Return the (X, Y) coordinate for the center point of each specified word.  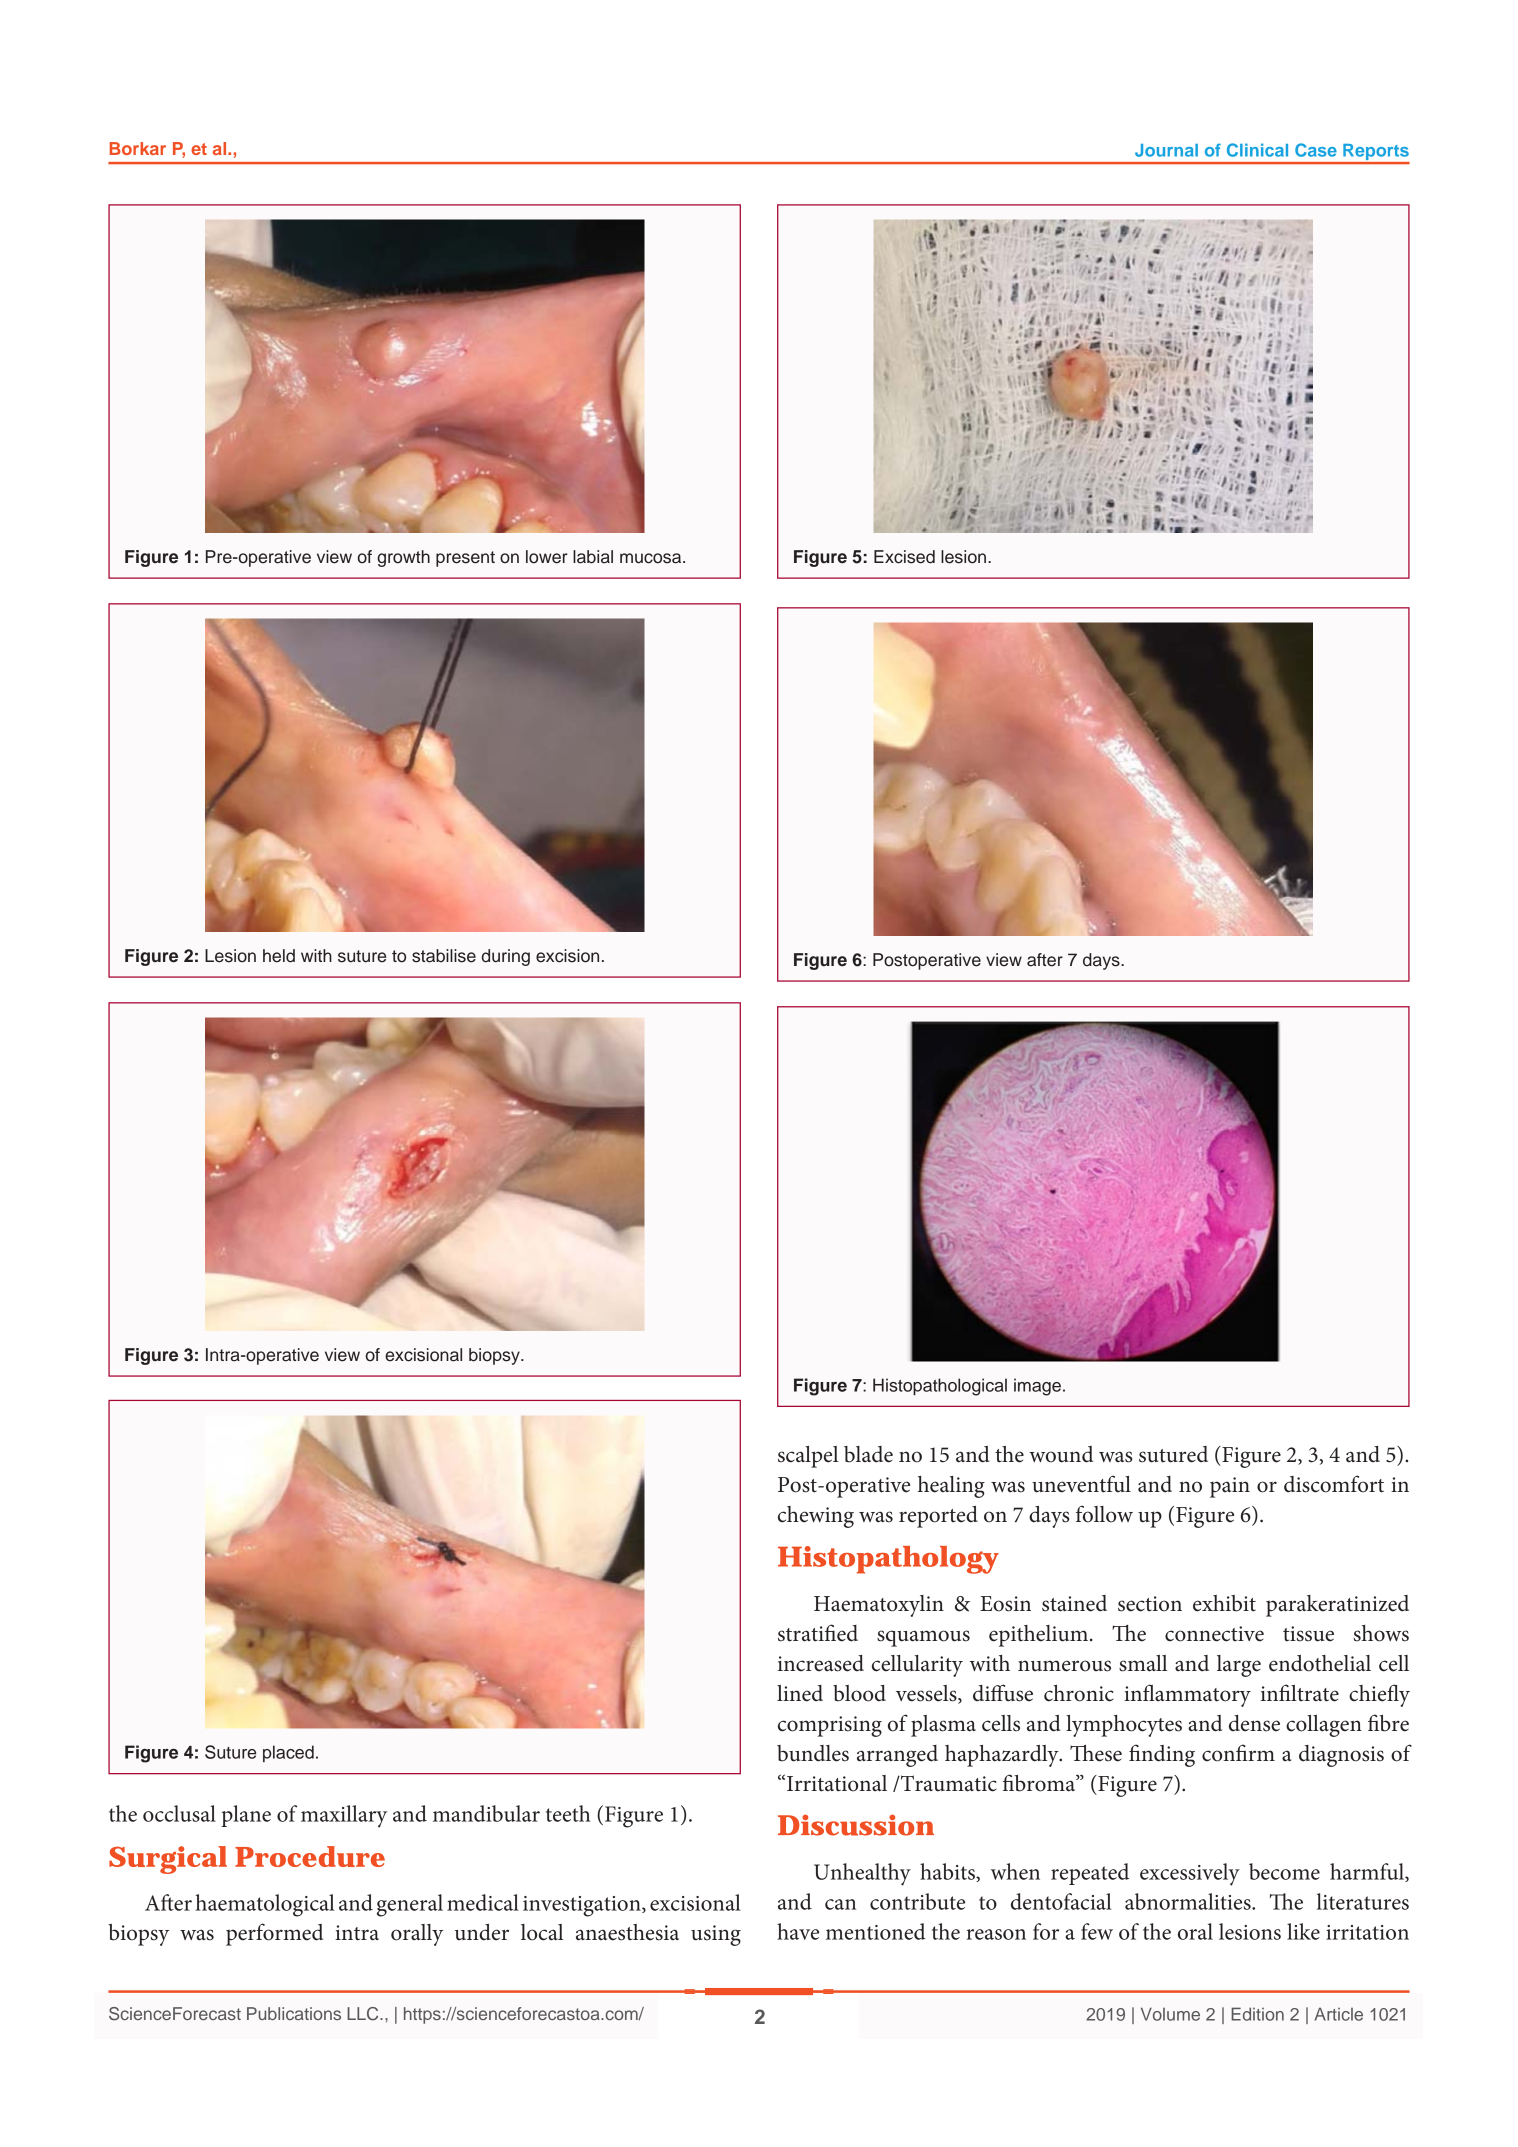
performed (274, 1934)
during (506, 957)
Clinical (1257, 150)
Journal (1166, 150)
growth (403, 558)
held (279, 956)
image (1037, 1387)
